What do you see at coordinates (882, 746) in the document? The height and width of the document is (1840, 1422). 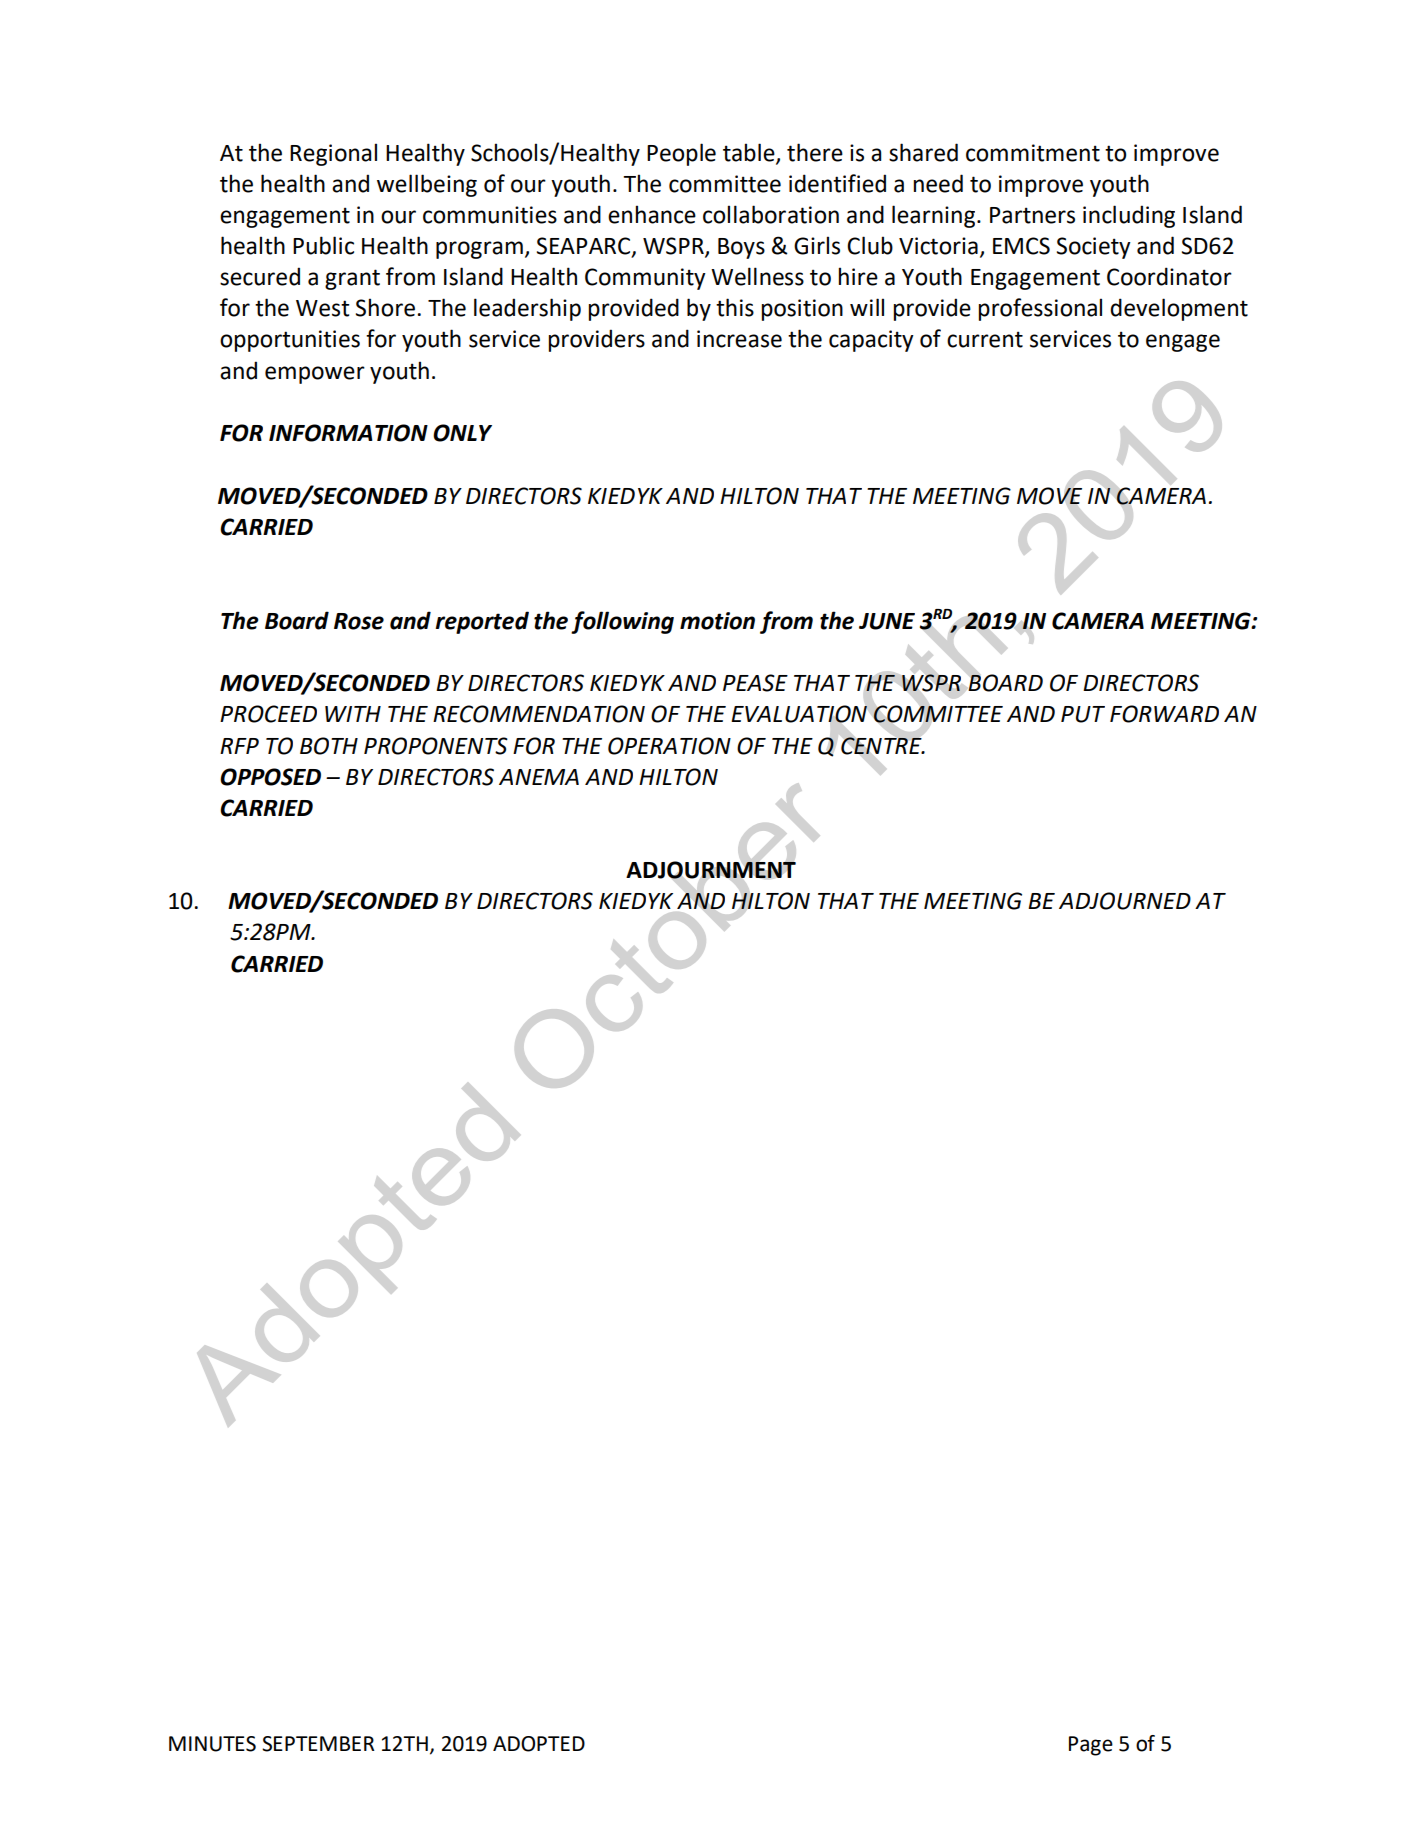 I see `CENTRE` at bounding box center [882, 746].
